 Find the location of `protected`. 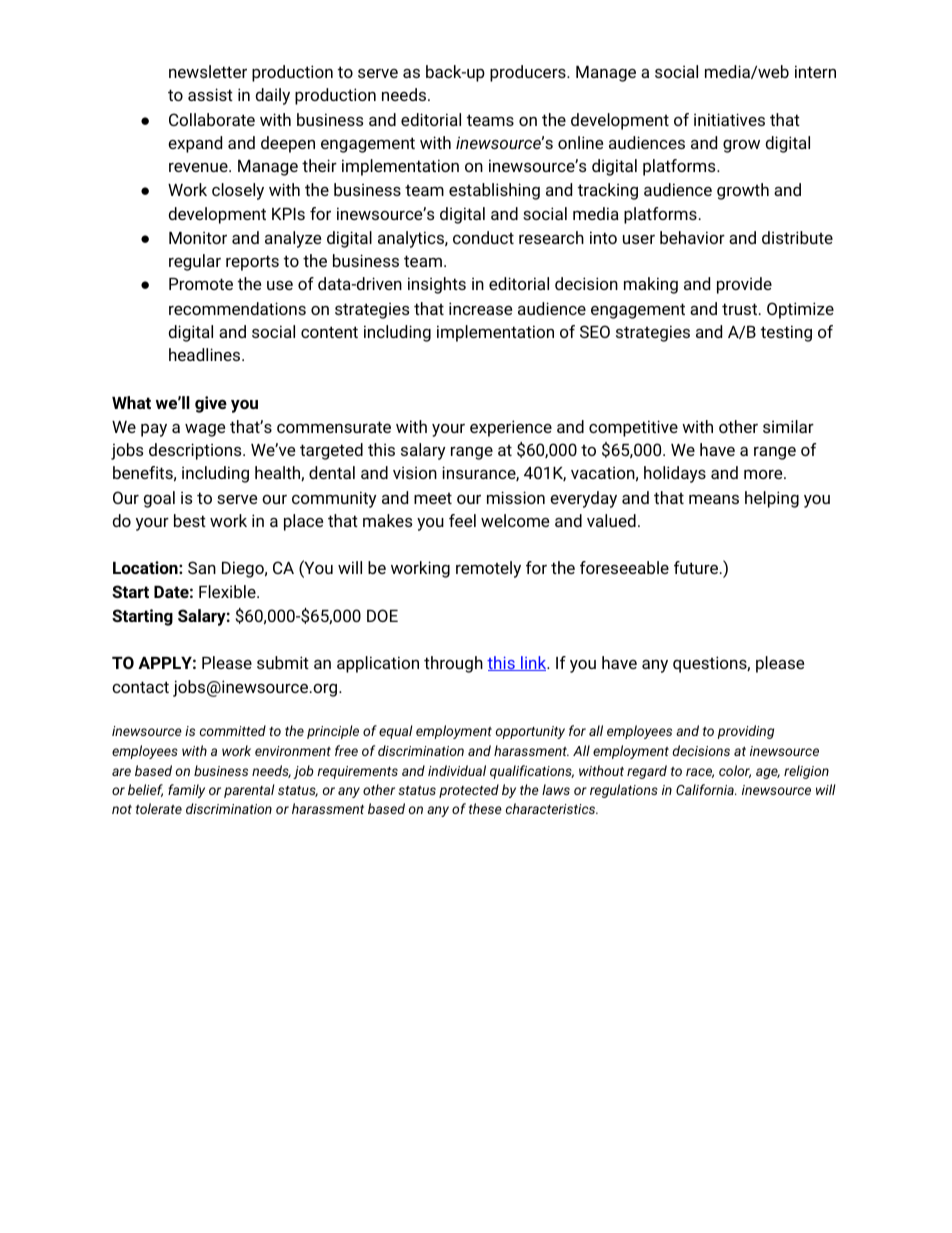

protected is located at coordinates (469, 791).
